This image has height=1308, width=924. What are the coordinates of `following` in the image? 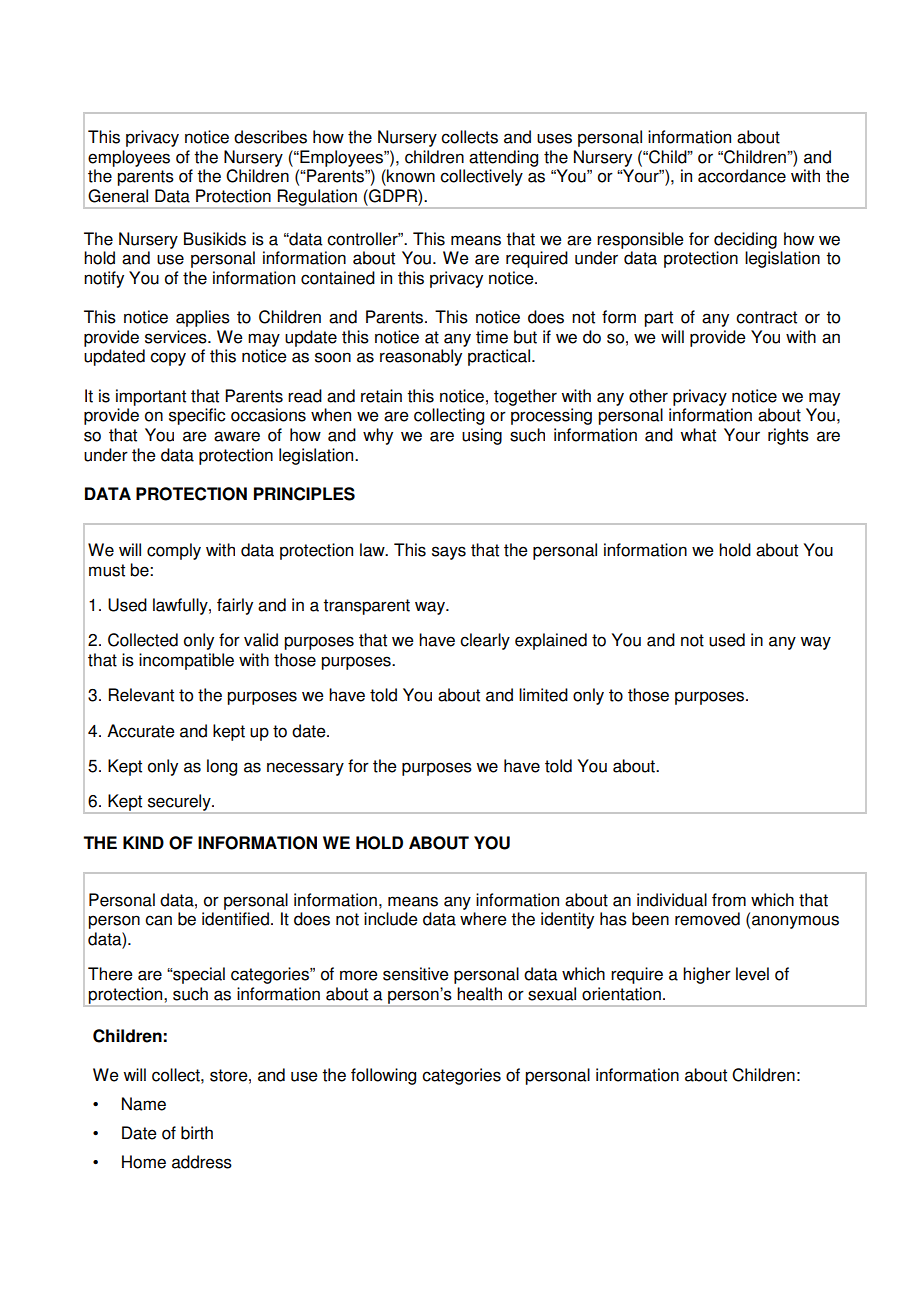 It's located at (383, 1076).
